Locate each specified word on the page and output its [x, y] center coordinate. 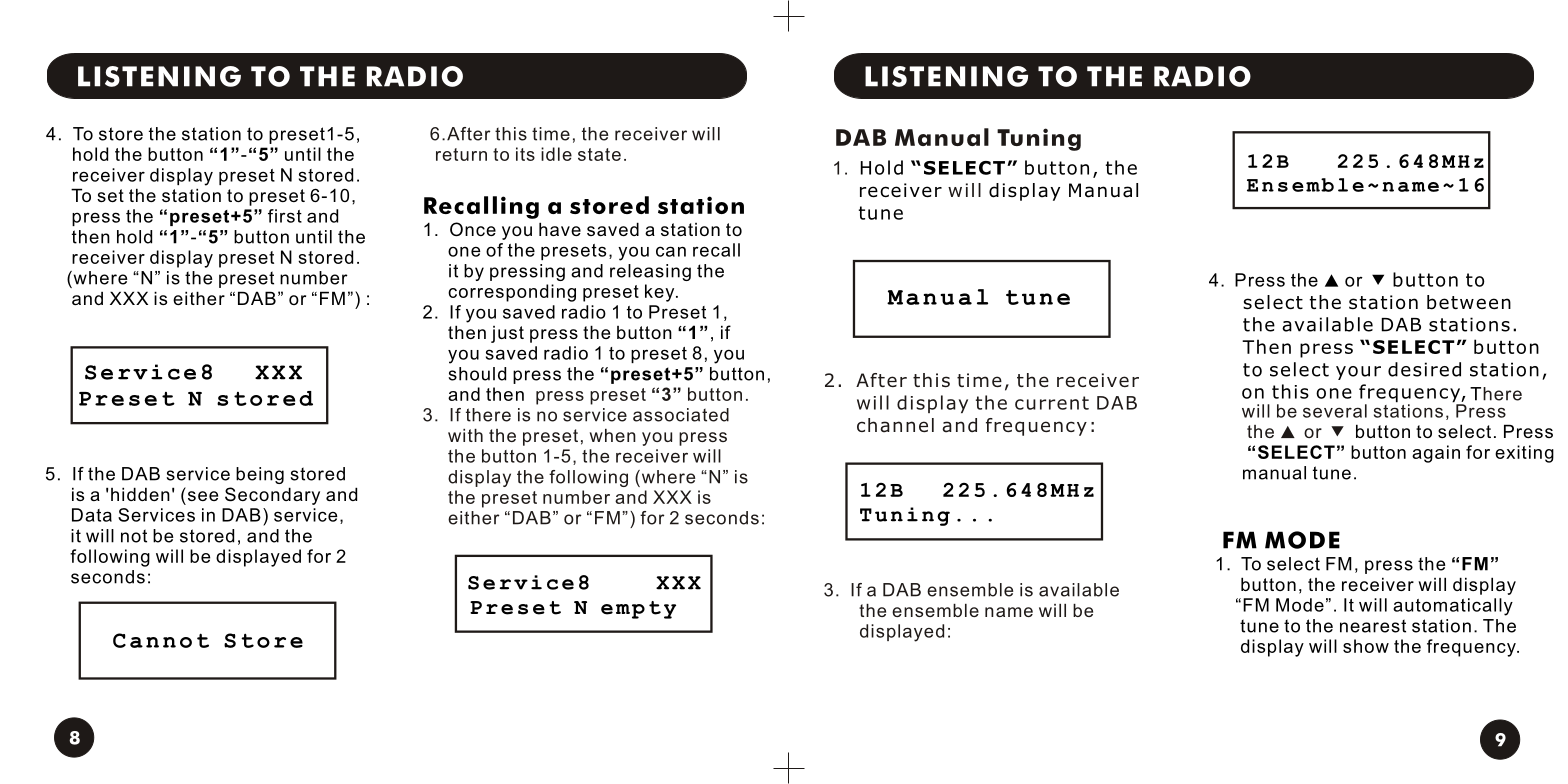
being [260, 475]
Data [92, 515]
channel [895, 425]
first [285, 216]
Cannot [161, 640]
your [1358, 373]
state [599, 154]
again [1436, 454]
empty [638, 610]
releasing [650, 272]
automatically [1453, 607]
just [507, 334]
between [1469, 302]
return [461, 154]
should [477, 374]
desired [1424, 369]
